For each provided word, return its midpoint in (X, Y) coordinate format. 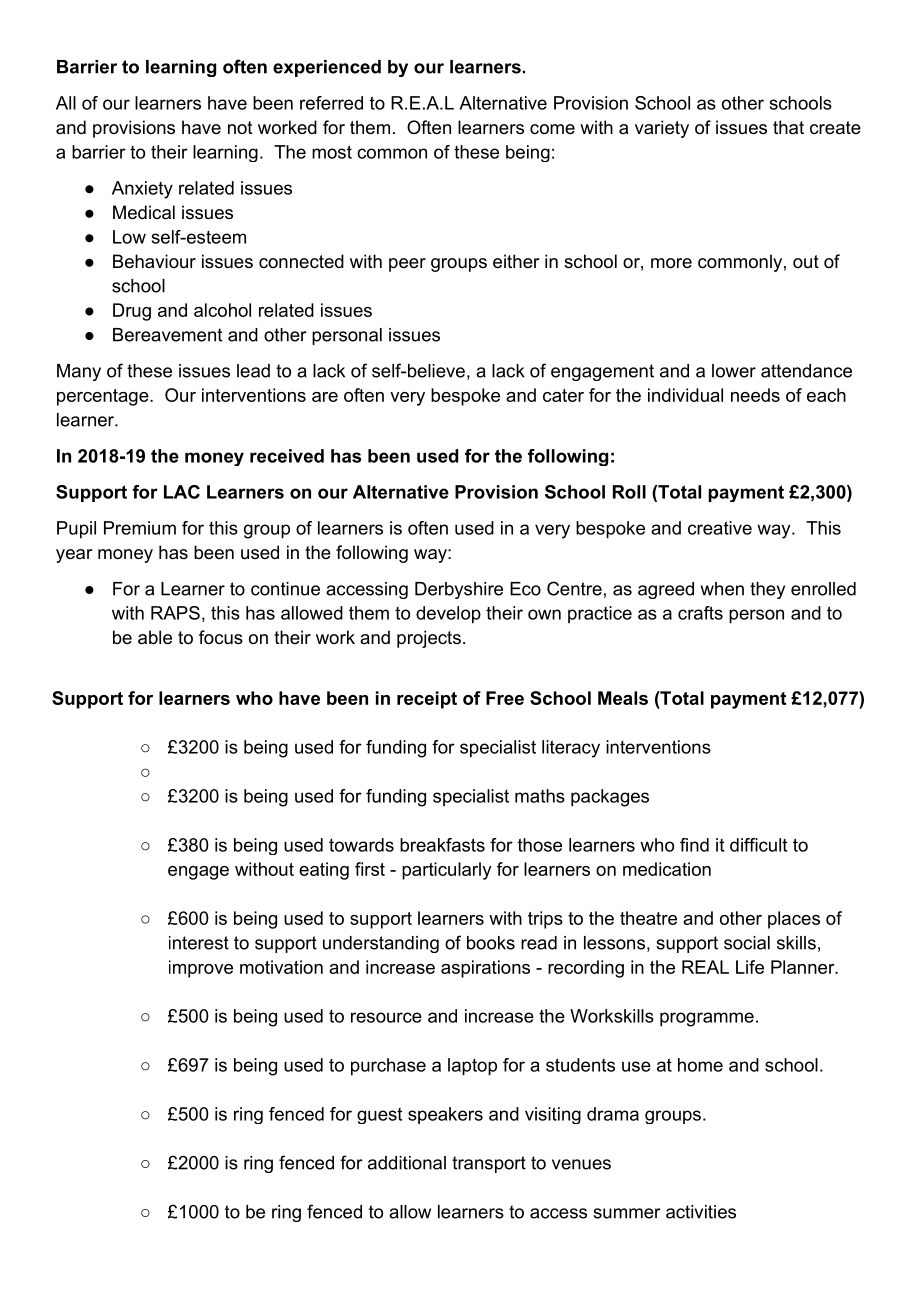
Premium (140, 528)
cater (563, 395)
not (240, 127)
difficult (758, 845)
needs (755, 395)
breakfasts (442, 845)
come (552, 129)
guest (379, 1116)
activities (701, 1212)
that (788, 127)
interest (199, 943)
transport (489, 1164)
